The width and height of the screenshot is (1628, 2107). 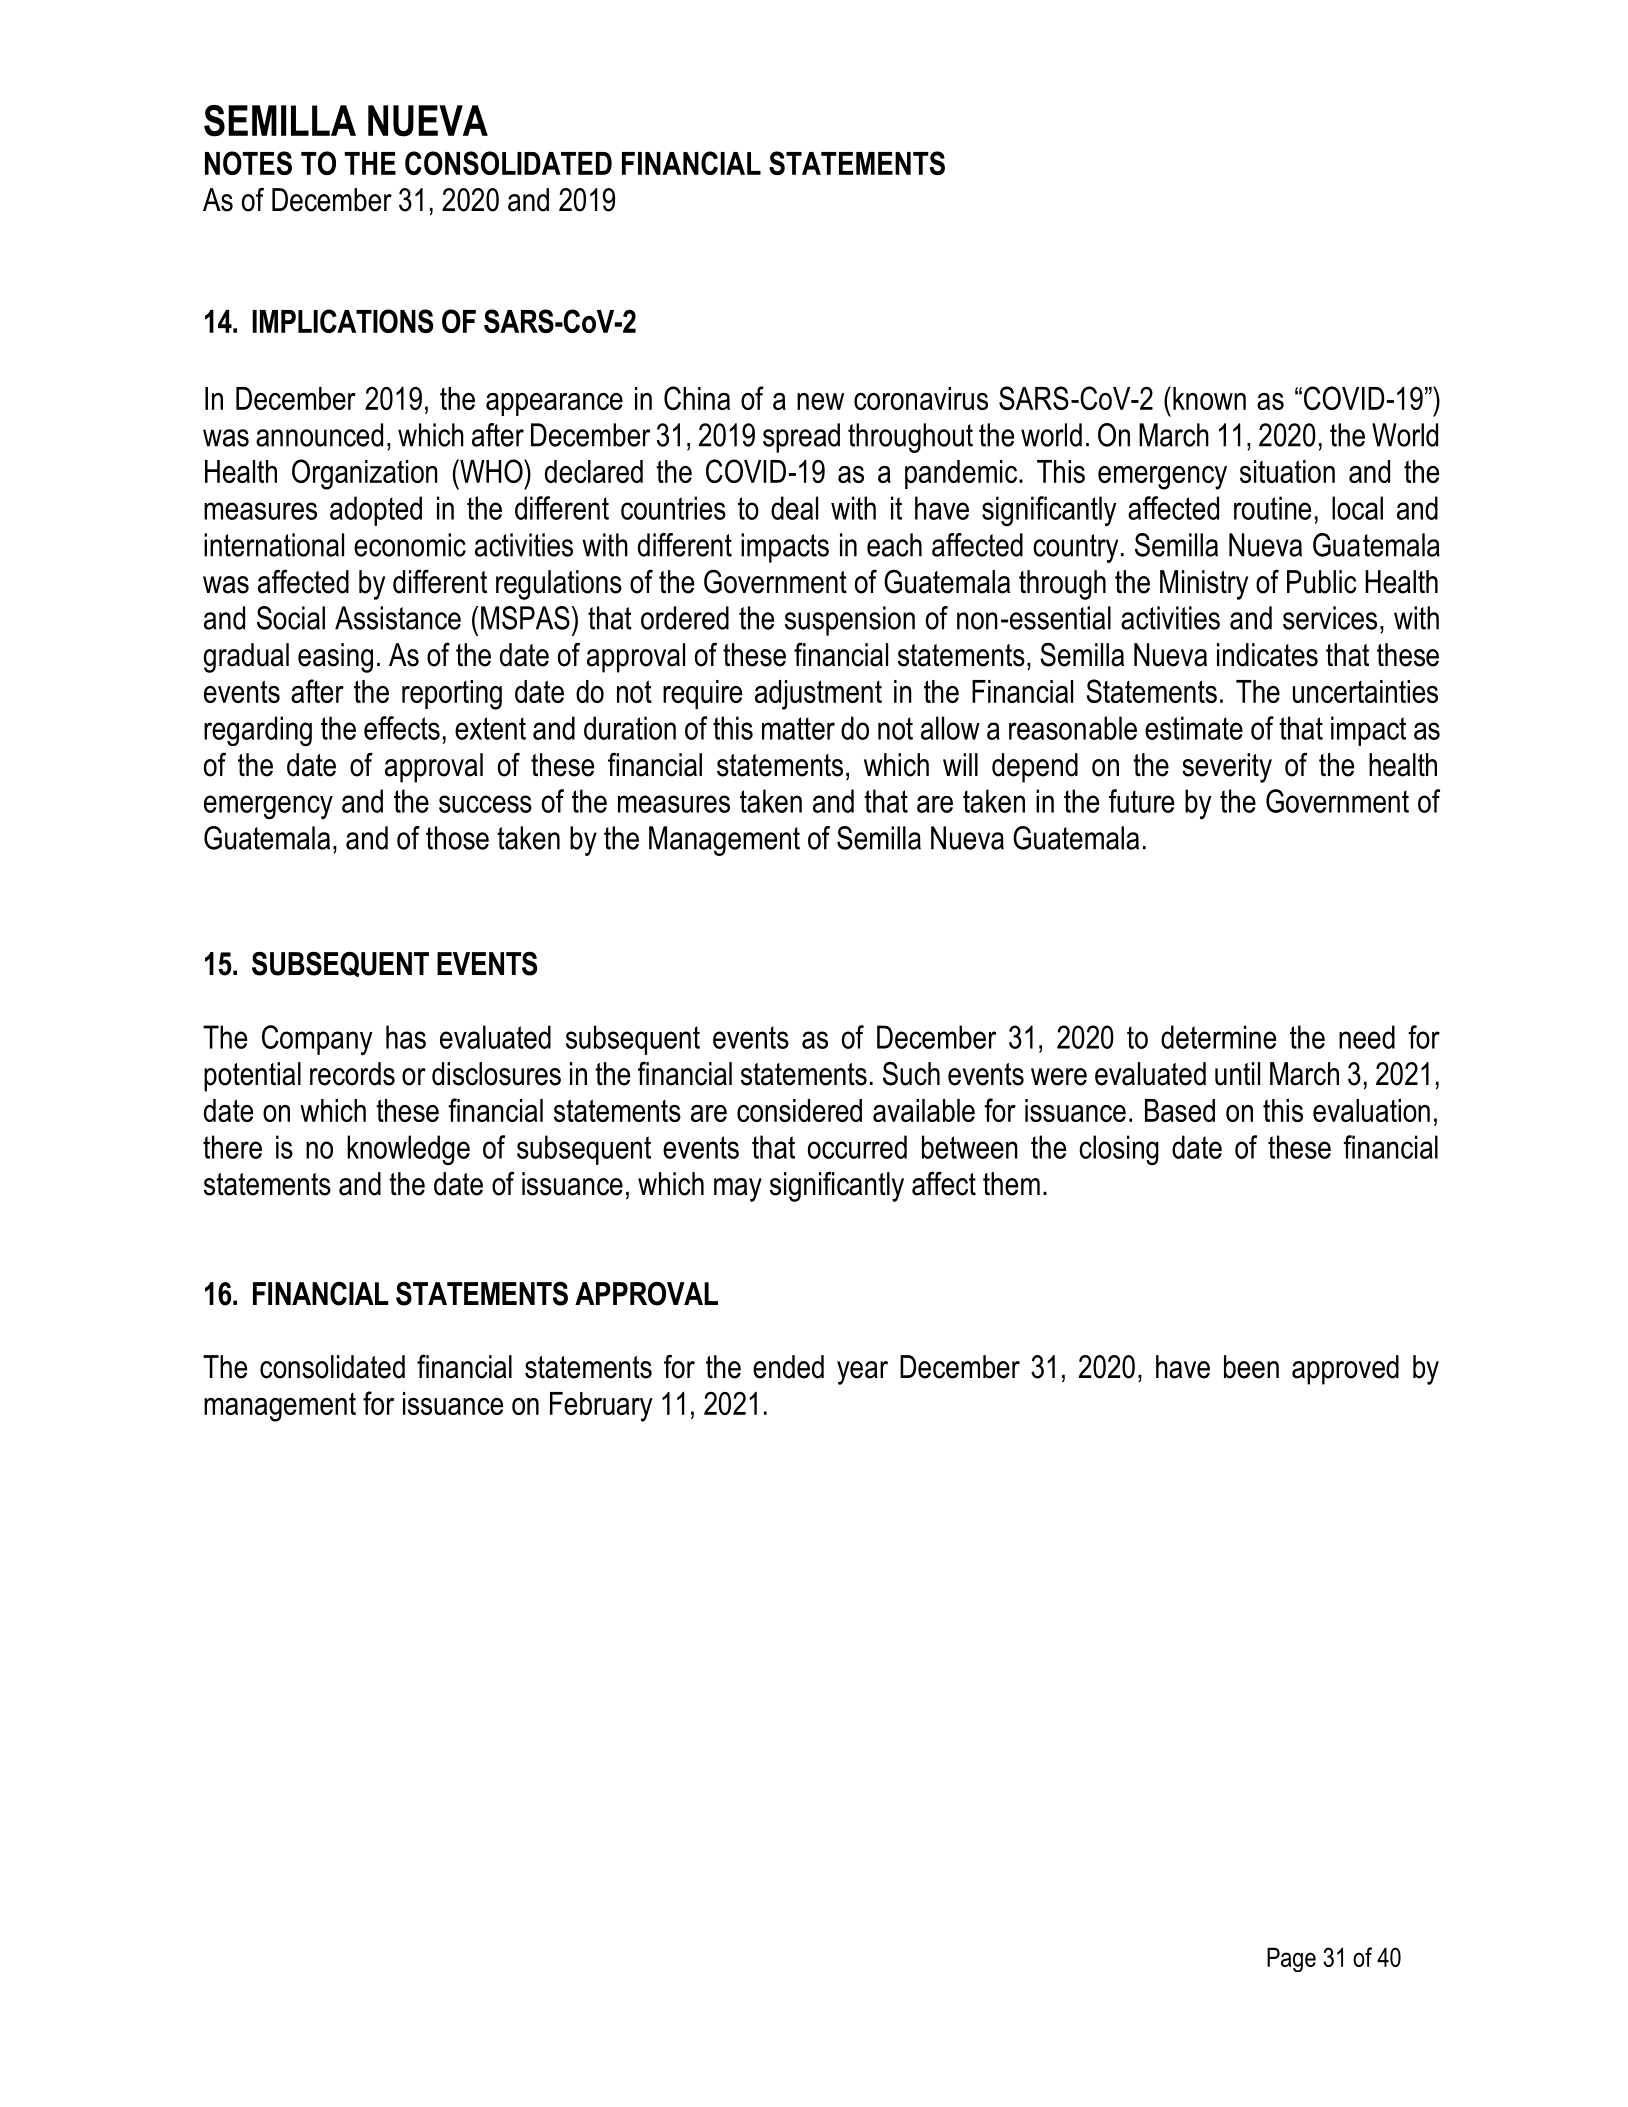 I want to click on been, so click(x=1251, y=1367).
